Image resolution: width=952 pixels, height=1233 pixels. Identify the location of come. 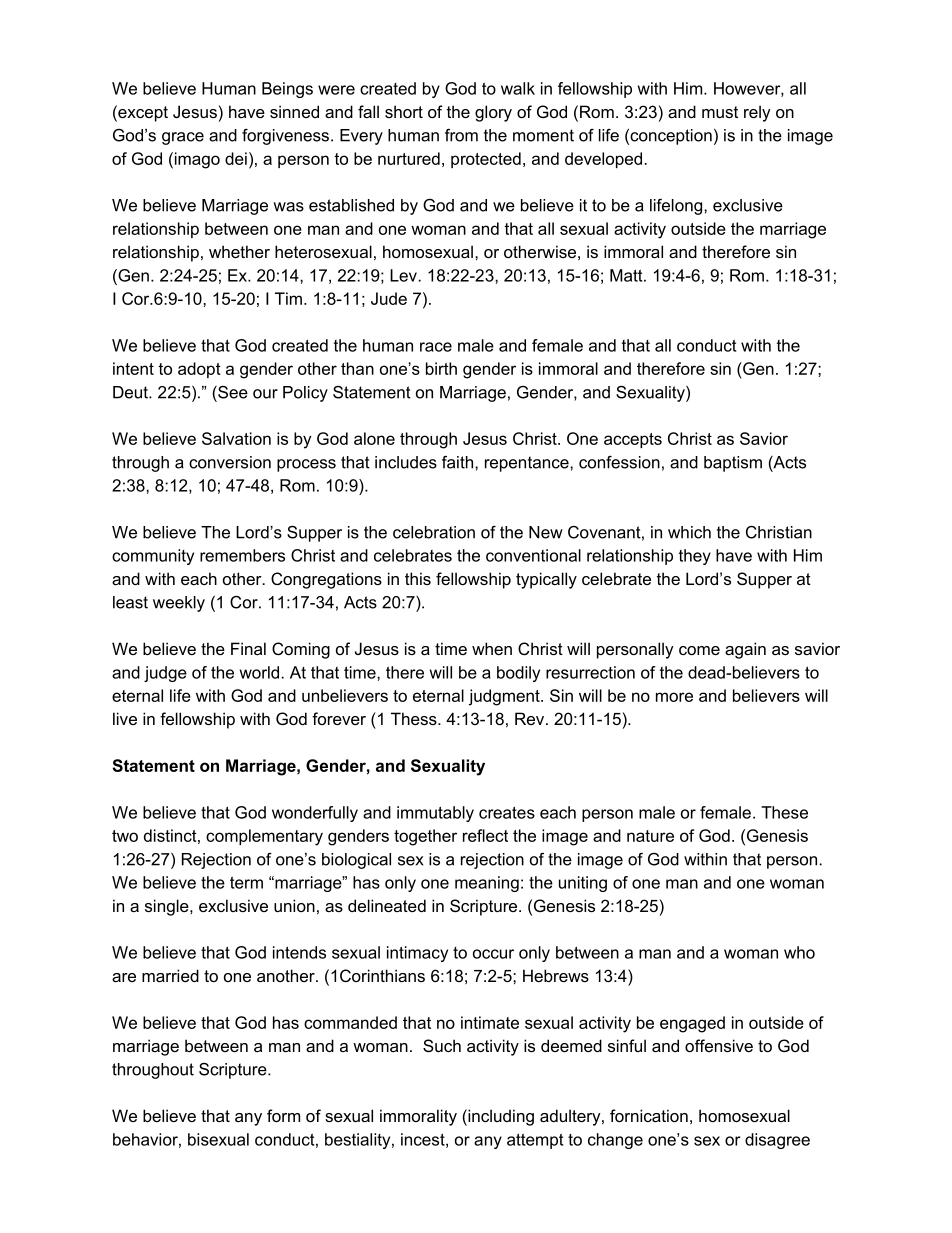
(699, 650).
